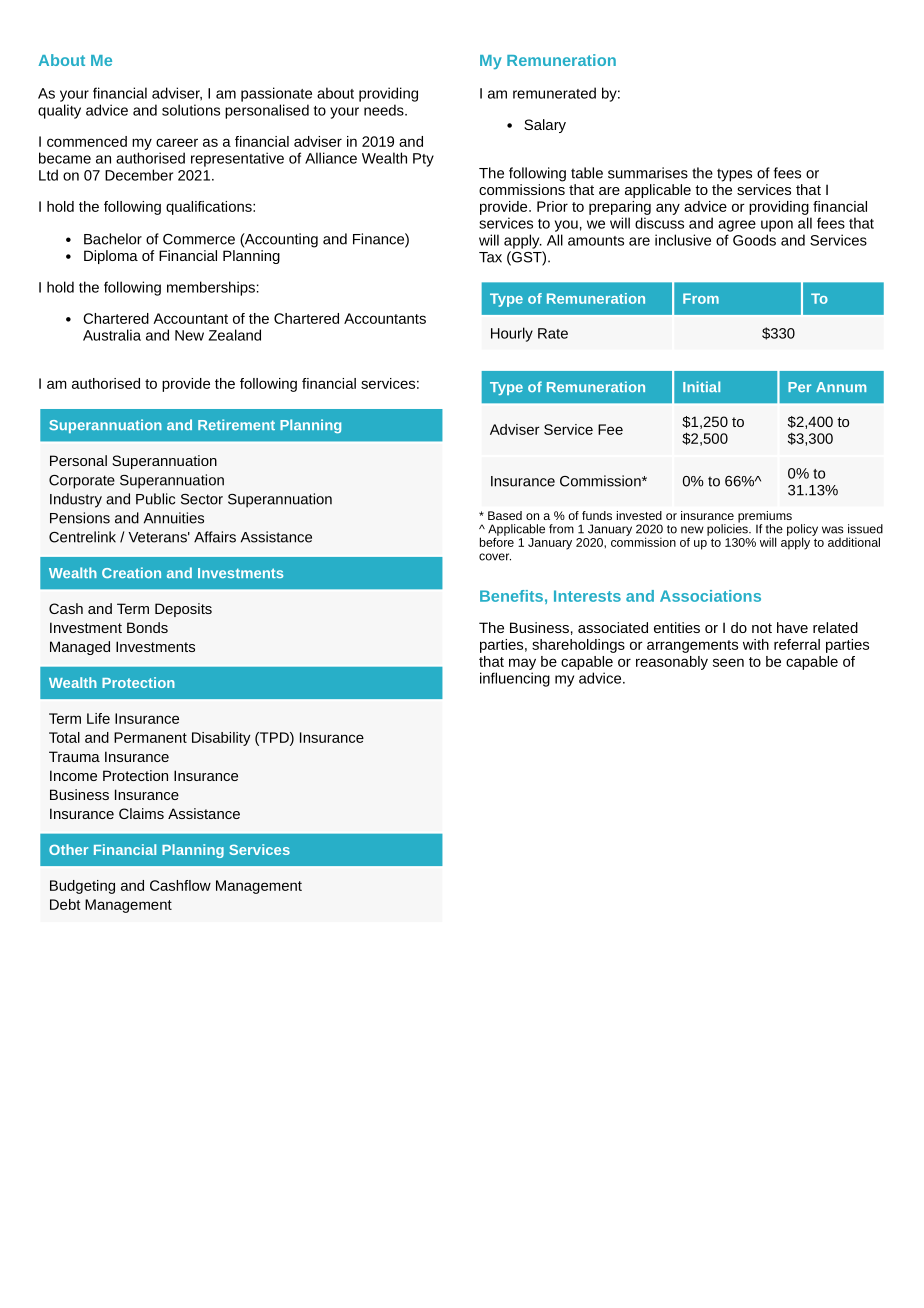 Image resolution: width=924 pixels, height=1308 pixels. I want to click on solutions, so click(191, 110).
